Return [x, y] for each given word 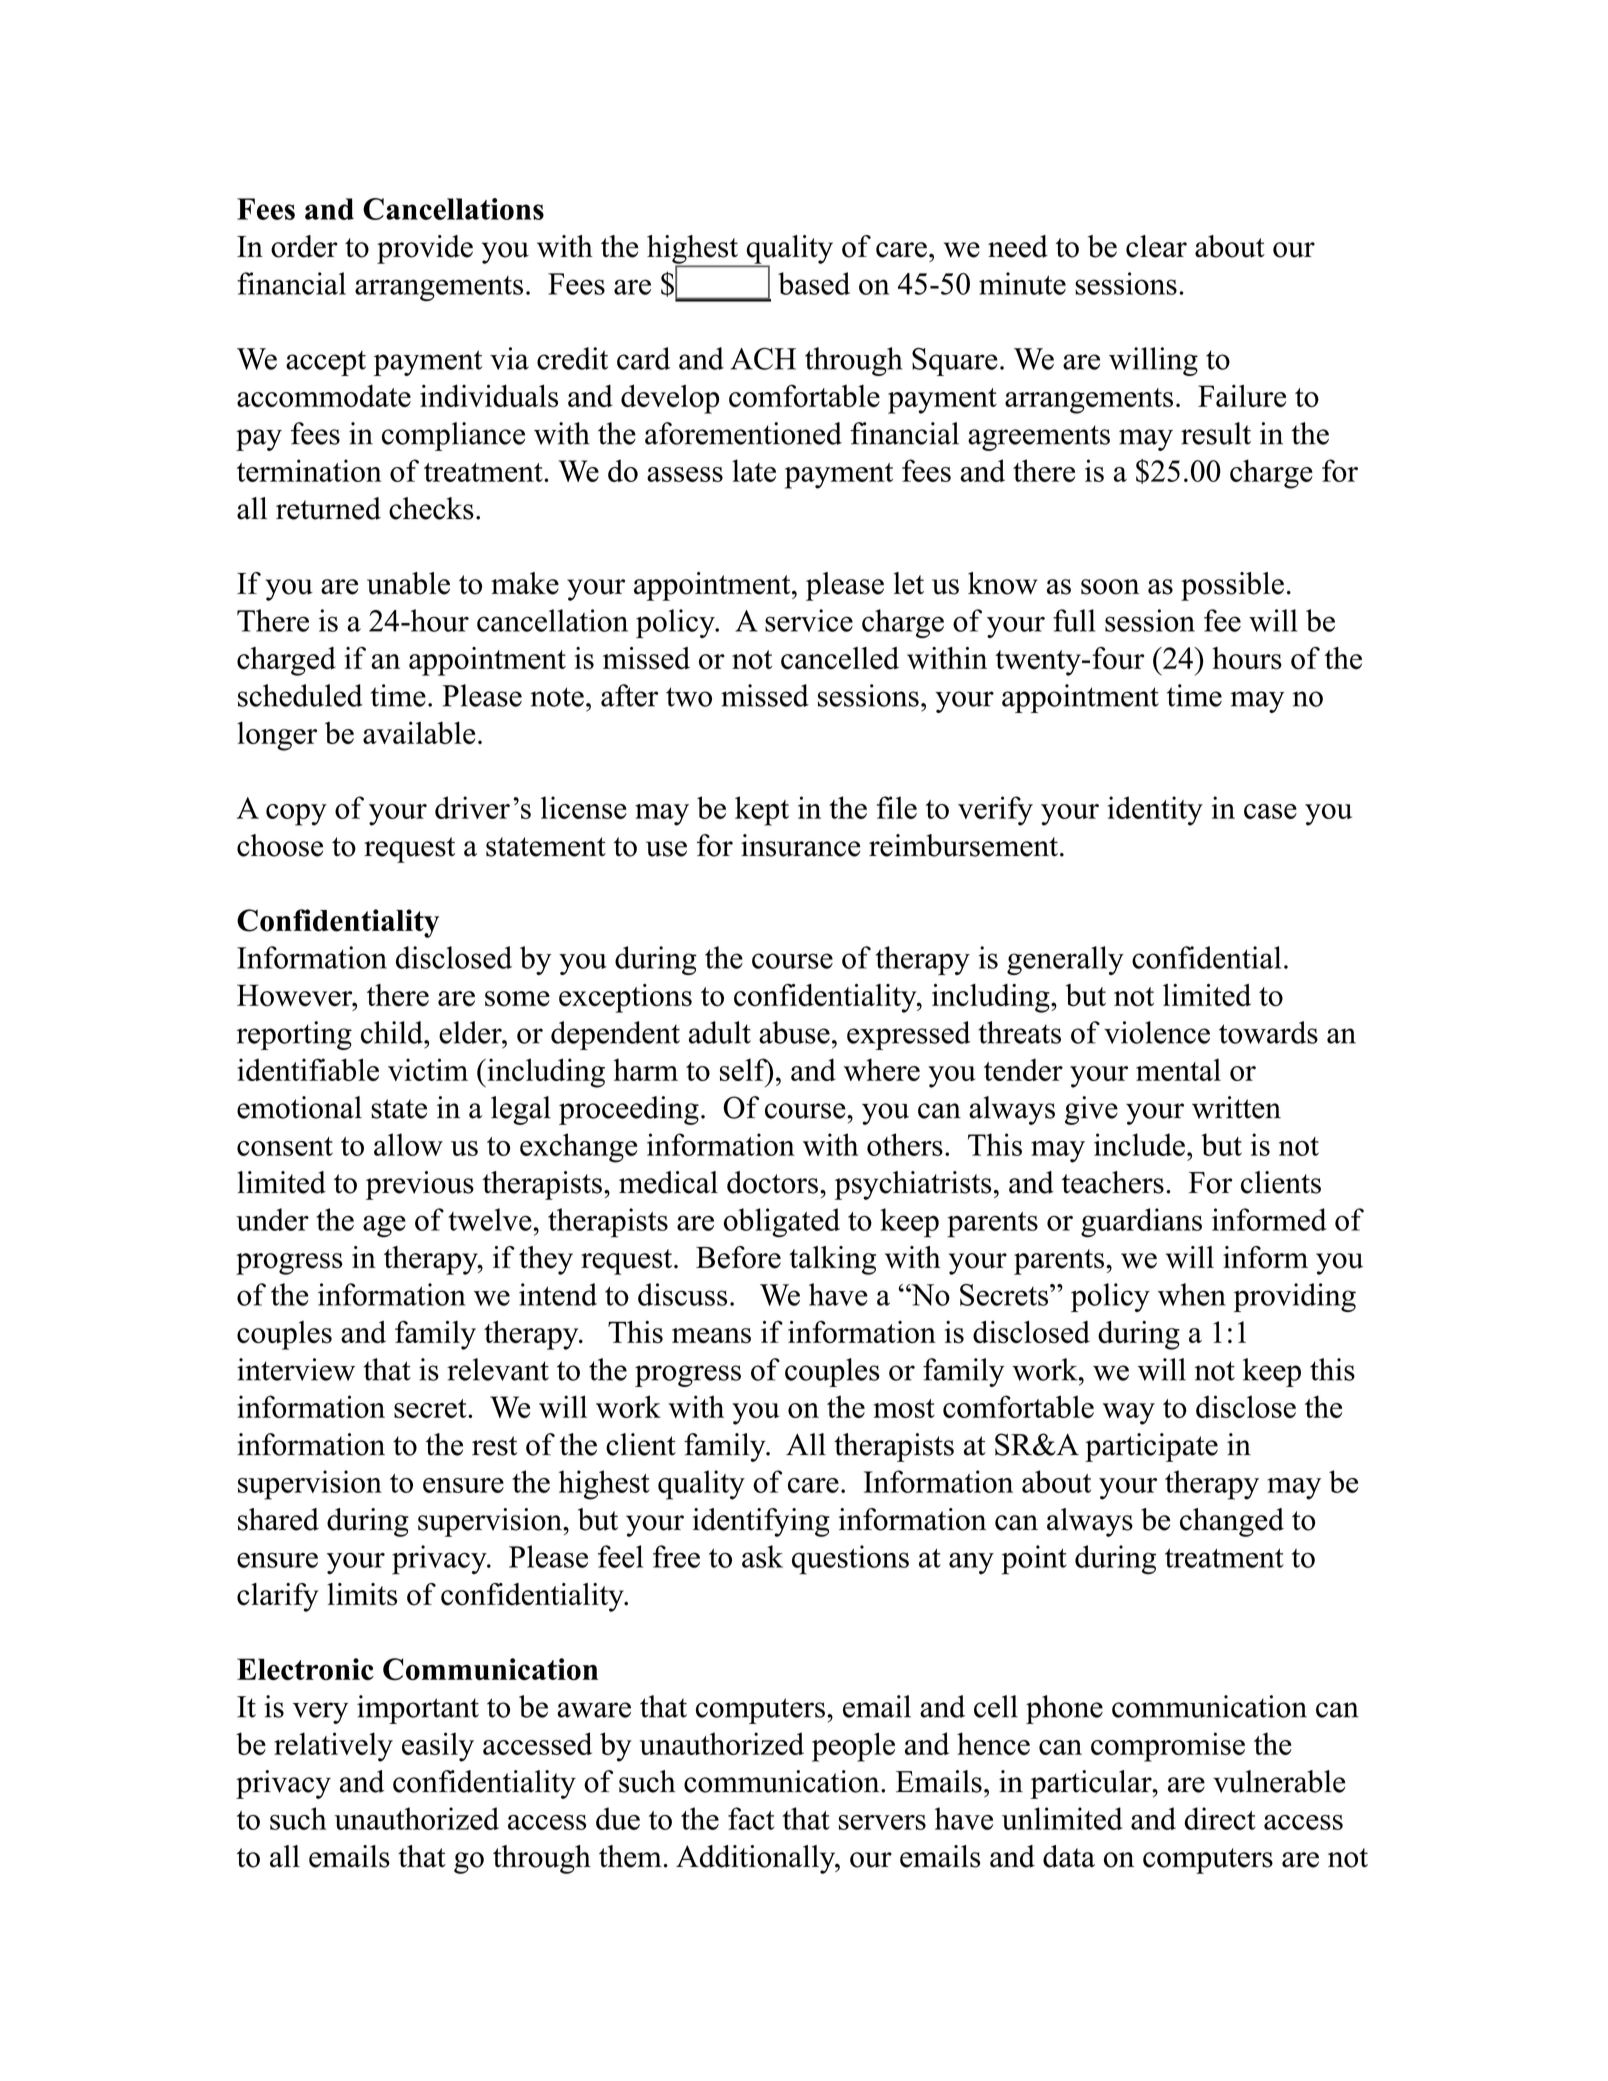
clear [1156, 246]
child [393, 1032]
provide [425, 249]
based [814, 283]
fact [751, 1818]
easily [438, 1747]
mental [1178, 1070]
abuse [794, 1032]
